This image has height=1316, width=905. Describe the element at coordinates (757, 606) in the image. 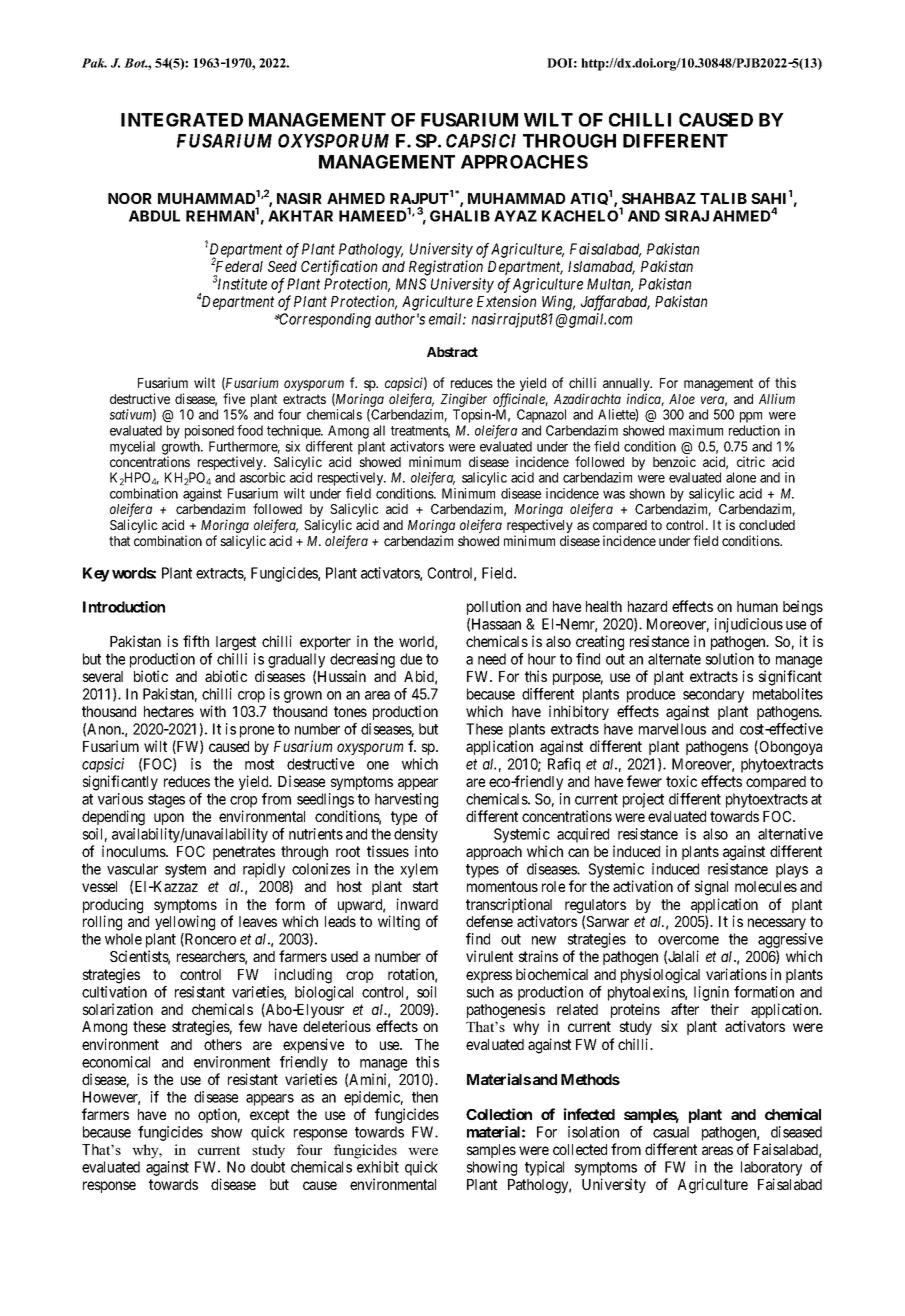

I see `human` at that location.
